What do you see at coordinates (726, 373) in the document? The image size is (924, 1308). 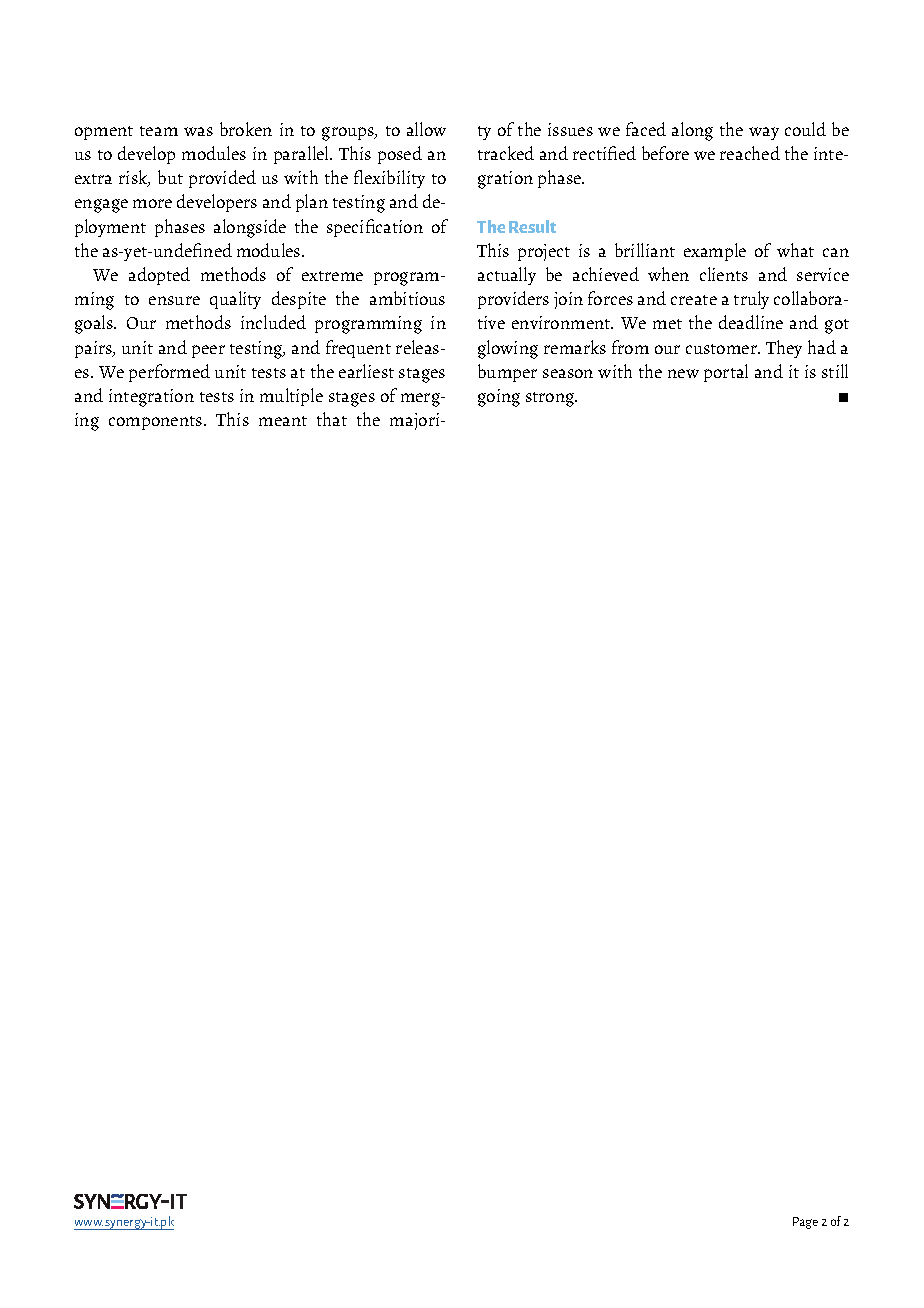 I see `portal` at bounding box center [726, 373].
